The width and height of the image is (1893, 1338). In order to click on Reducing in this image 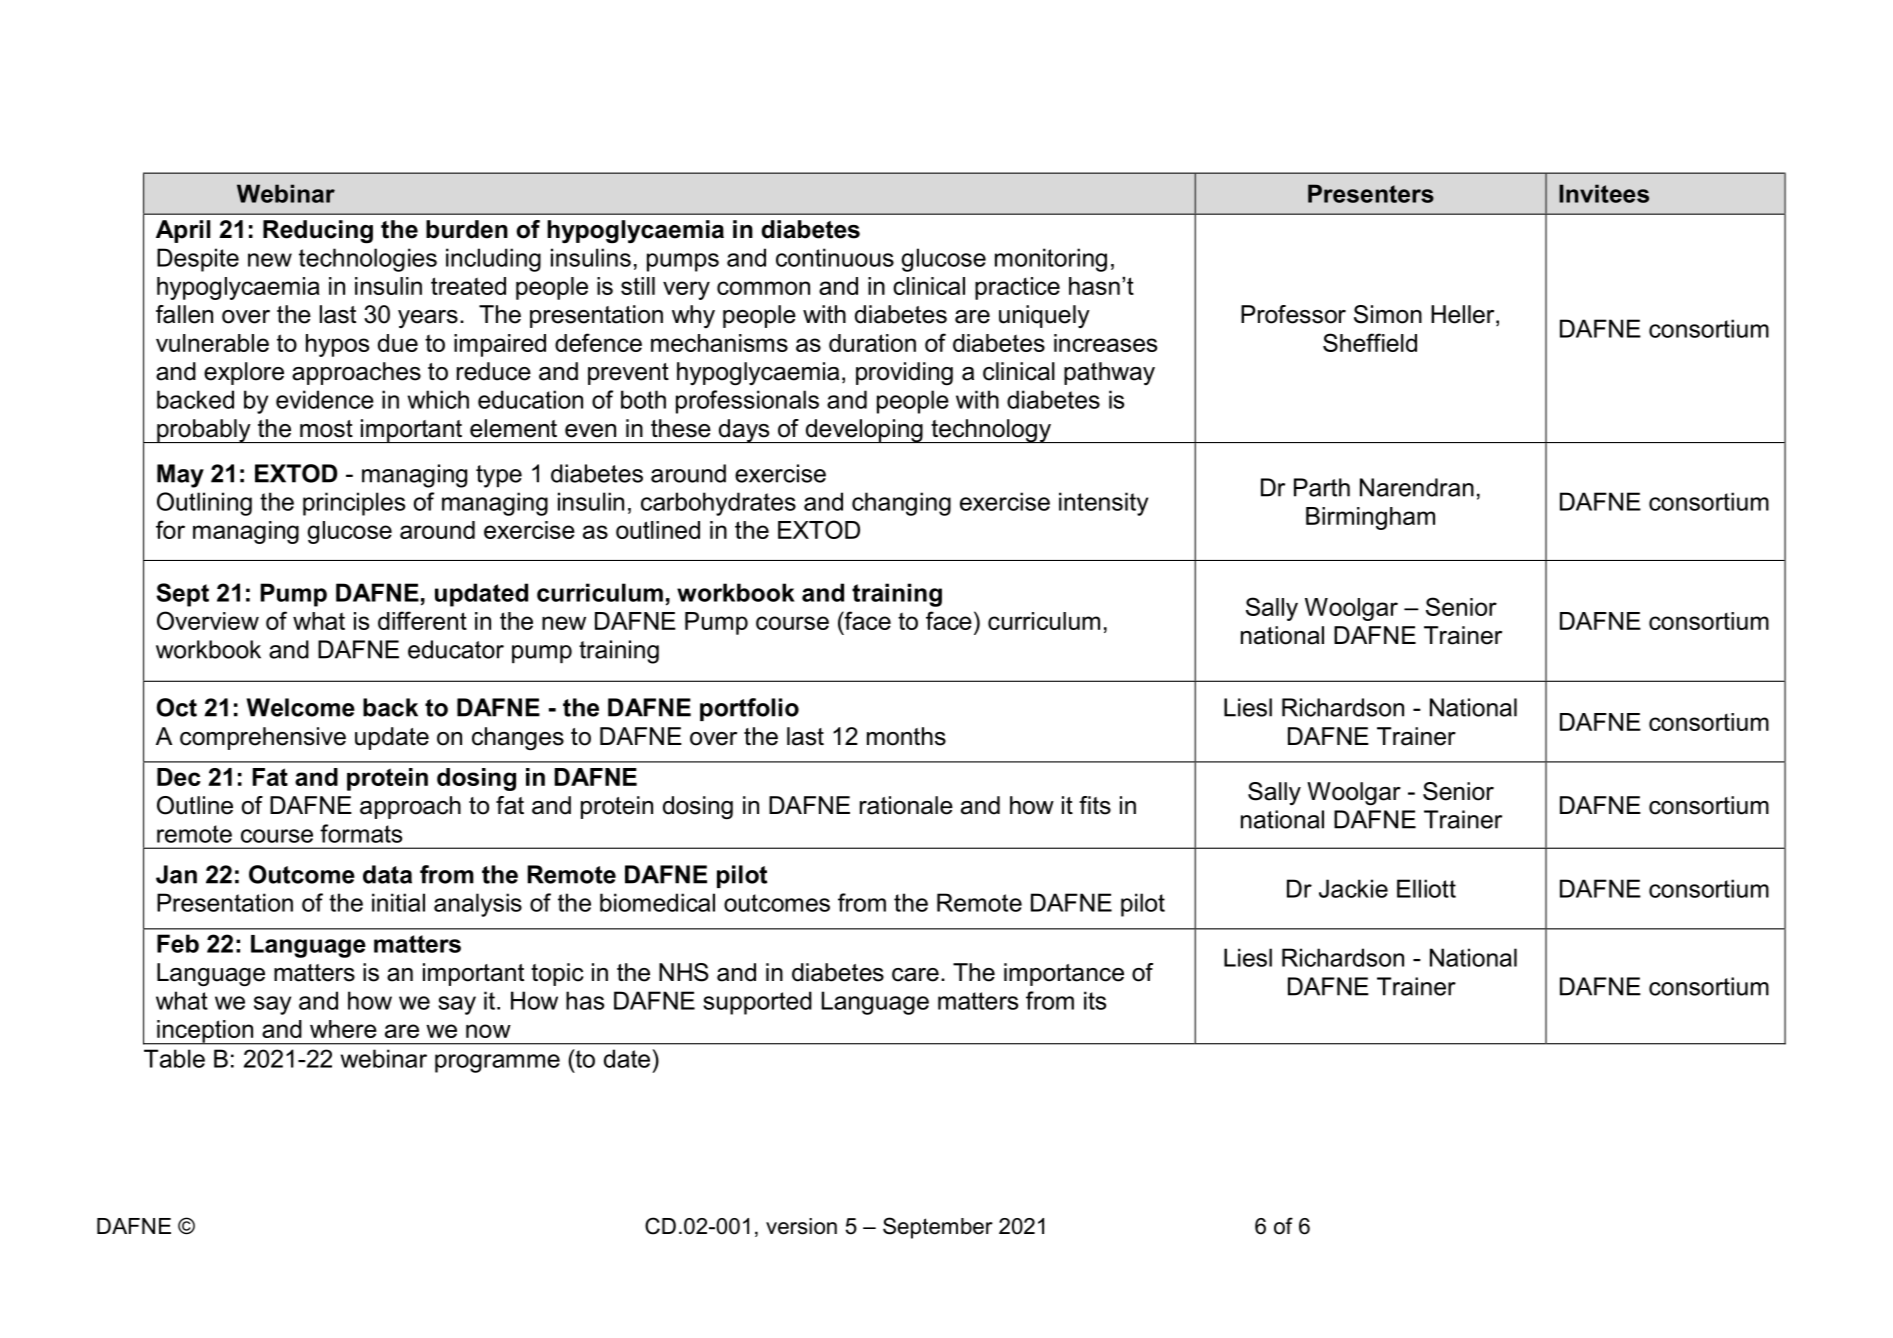, I will do `click(318, 232)`.
